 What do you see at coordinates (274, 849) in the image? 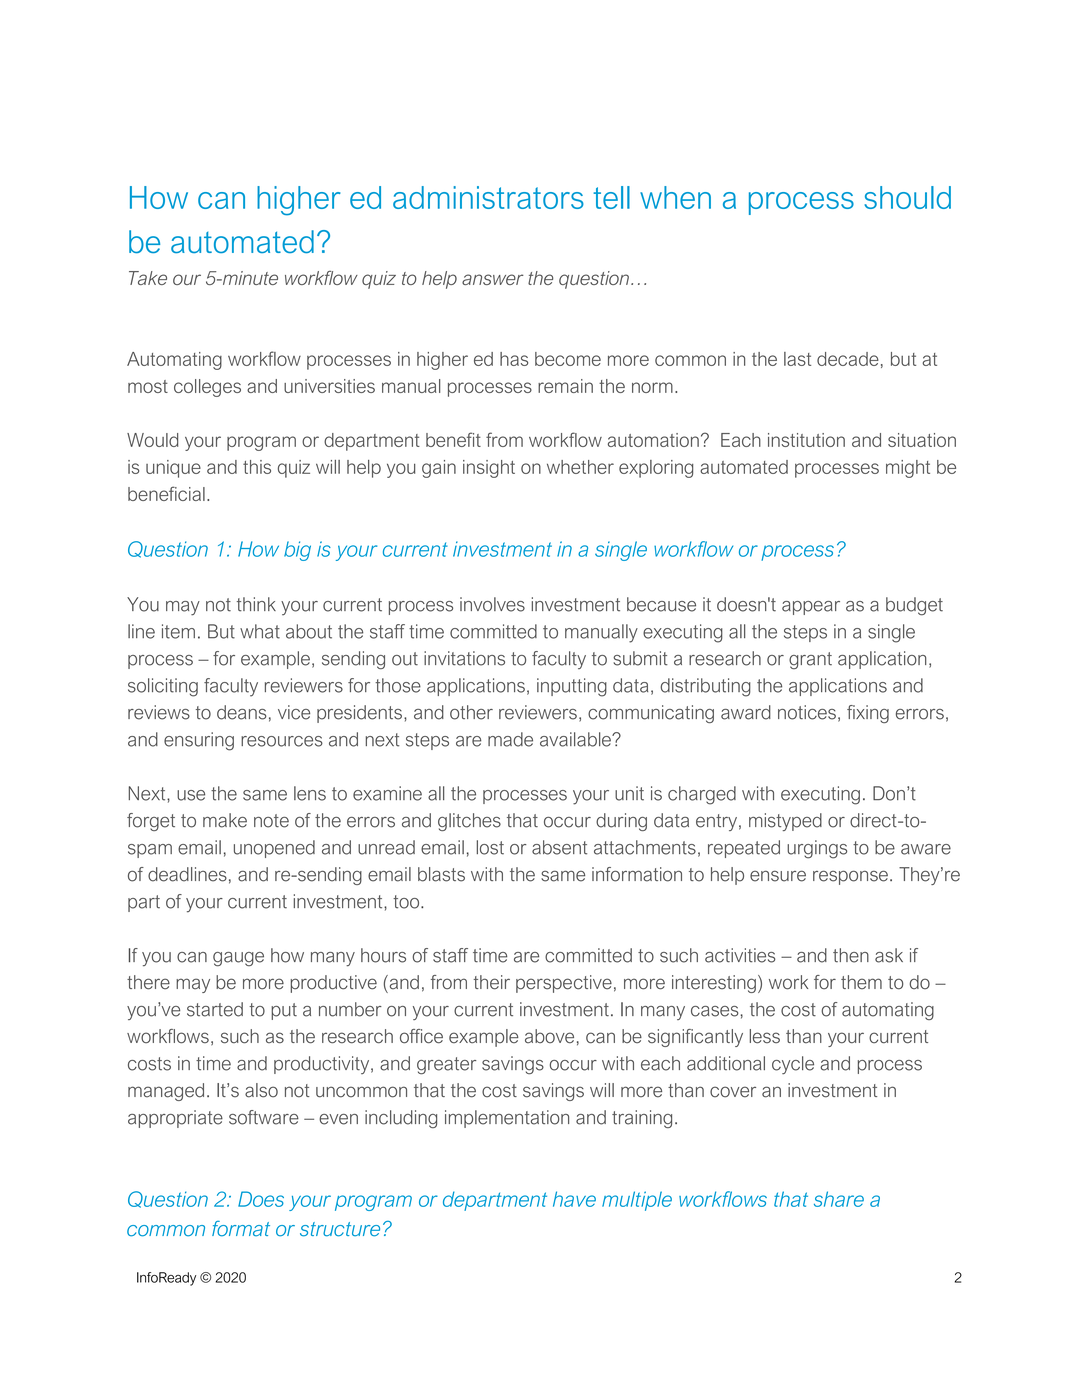
I see `unopened` at bounding box center [274, 849].
